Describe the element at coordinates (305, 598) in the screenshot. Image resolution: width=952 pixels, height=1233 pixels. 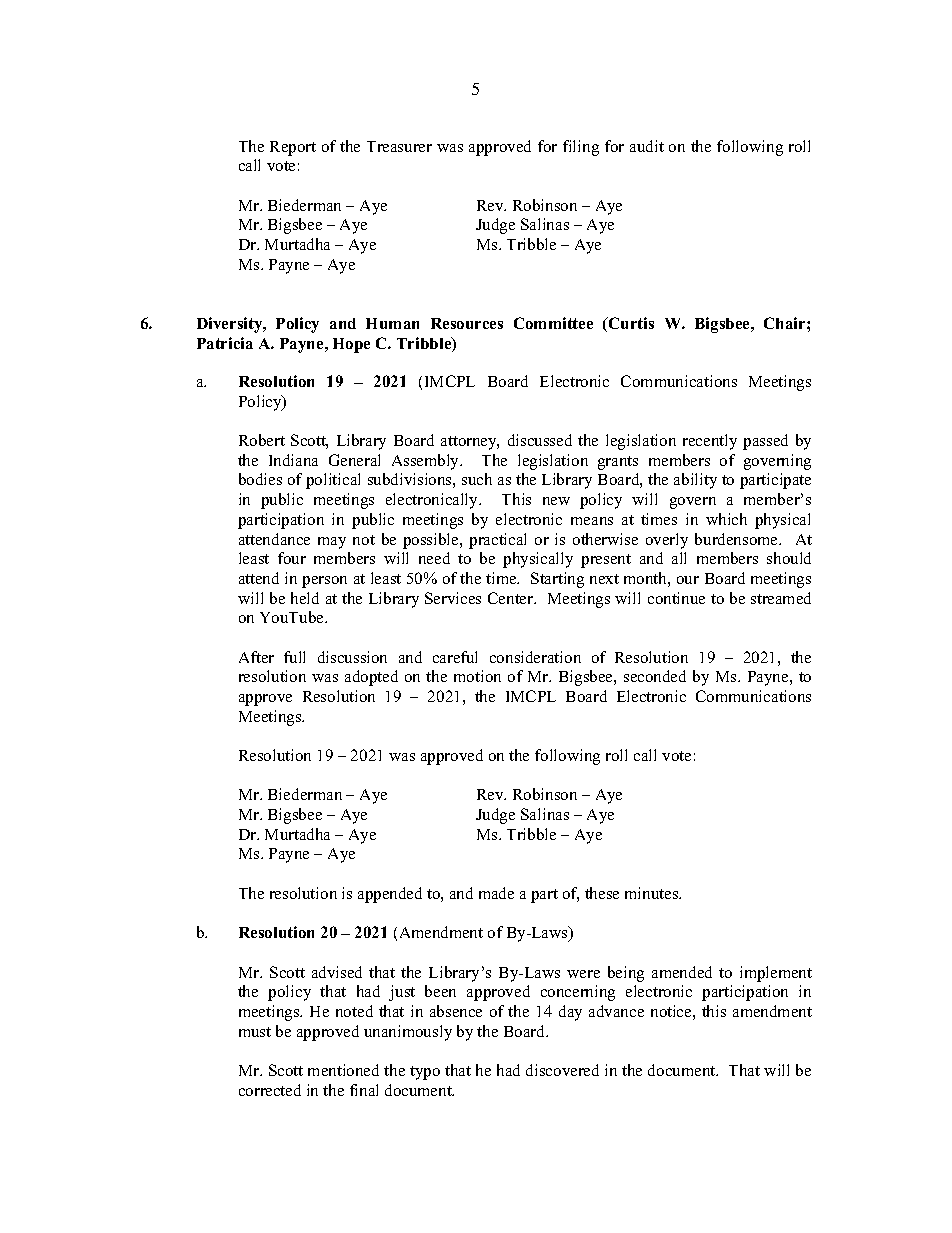
I see `held` at that location.
